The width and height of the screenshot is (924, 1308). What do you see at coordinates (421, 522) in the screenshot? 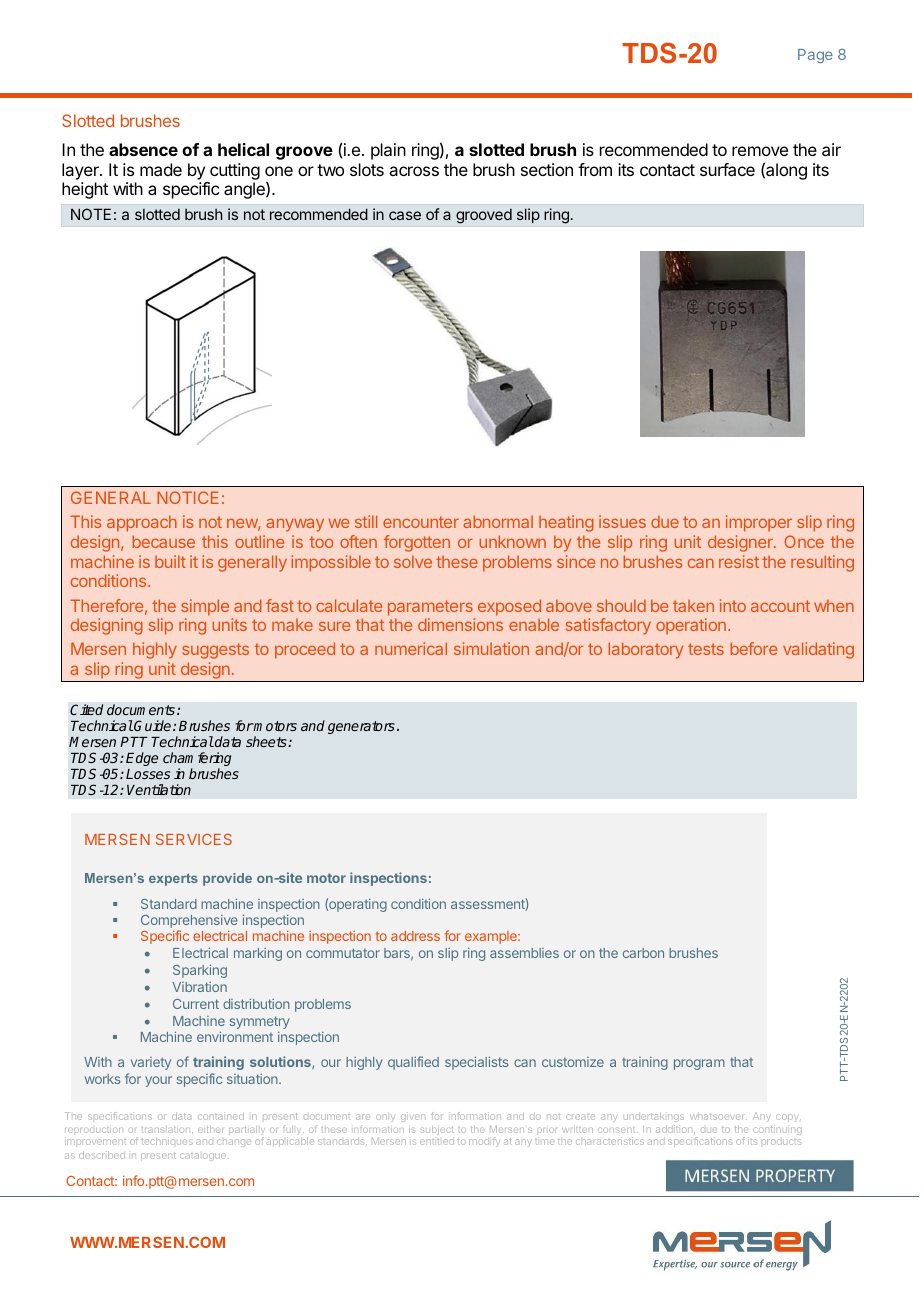
I see `encounter` at bounding box center [421, 522].
